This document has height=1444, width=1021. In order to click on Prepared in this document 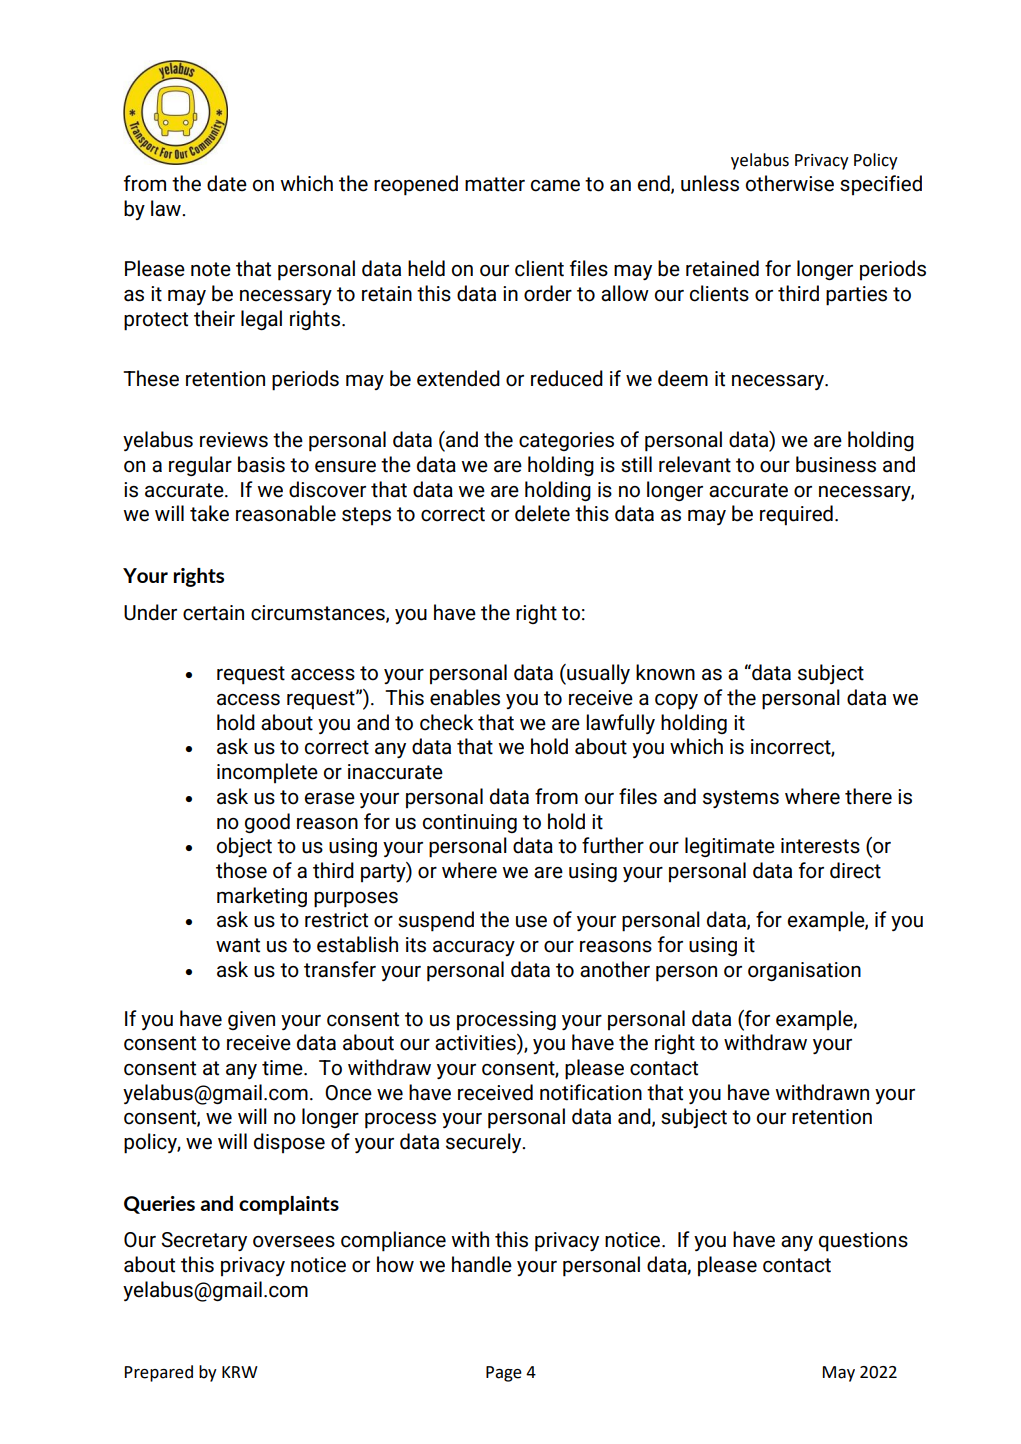, I will do `click(159, 1373)`.
